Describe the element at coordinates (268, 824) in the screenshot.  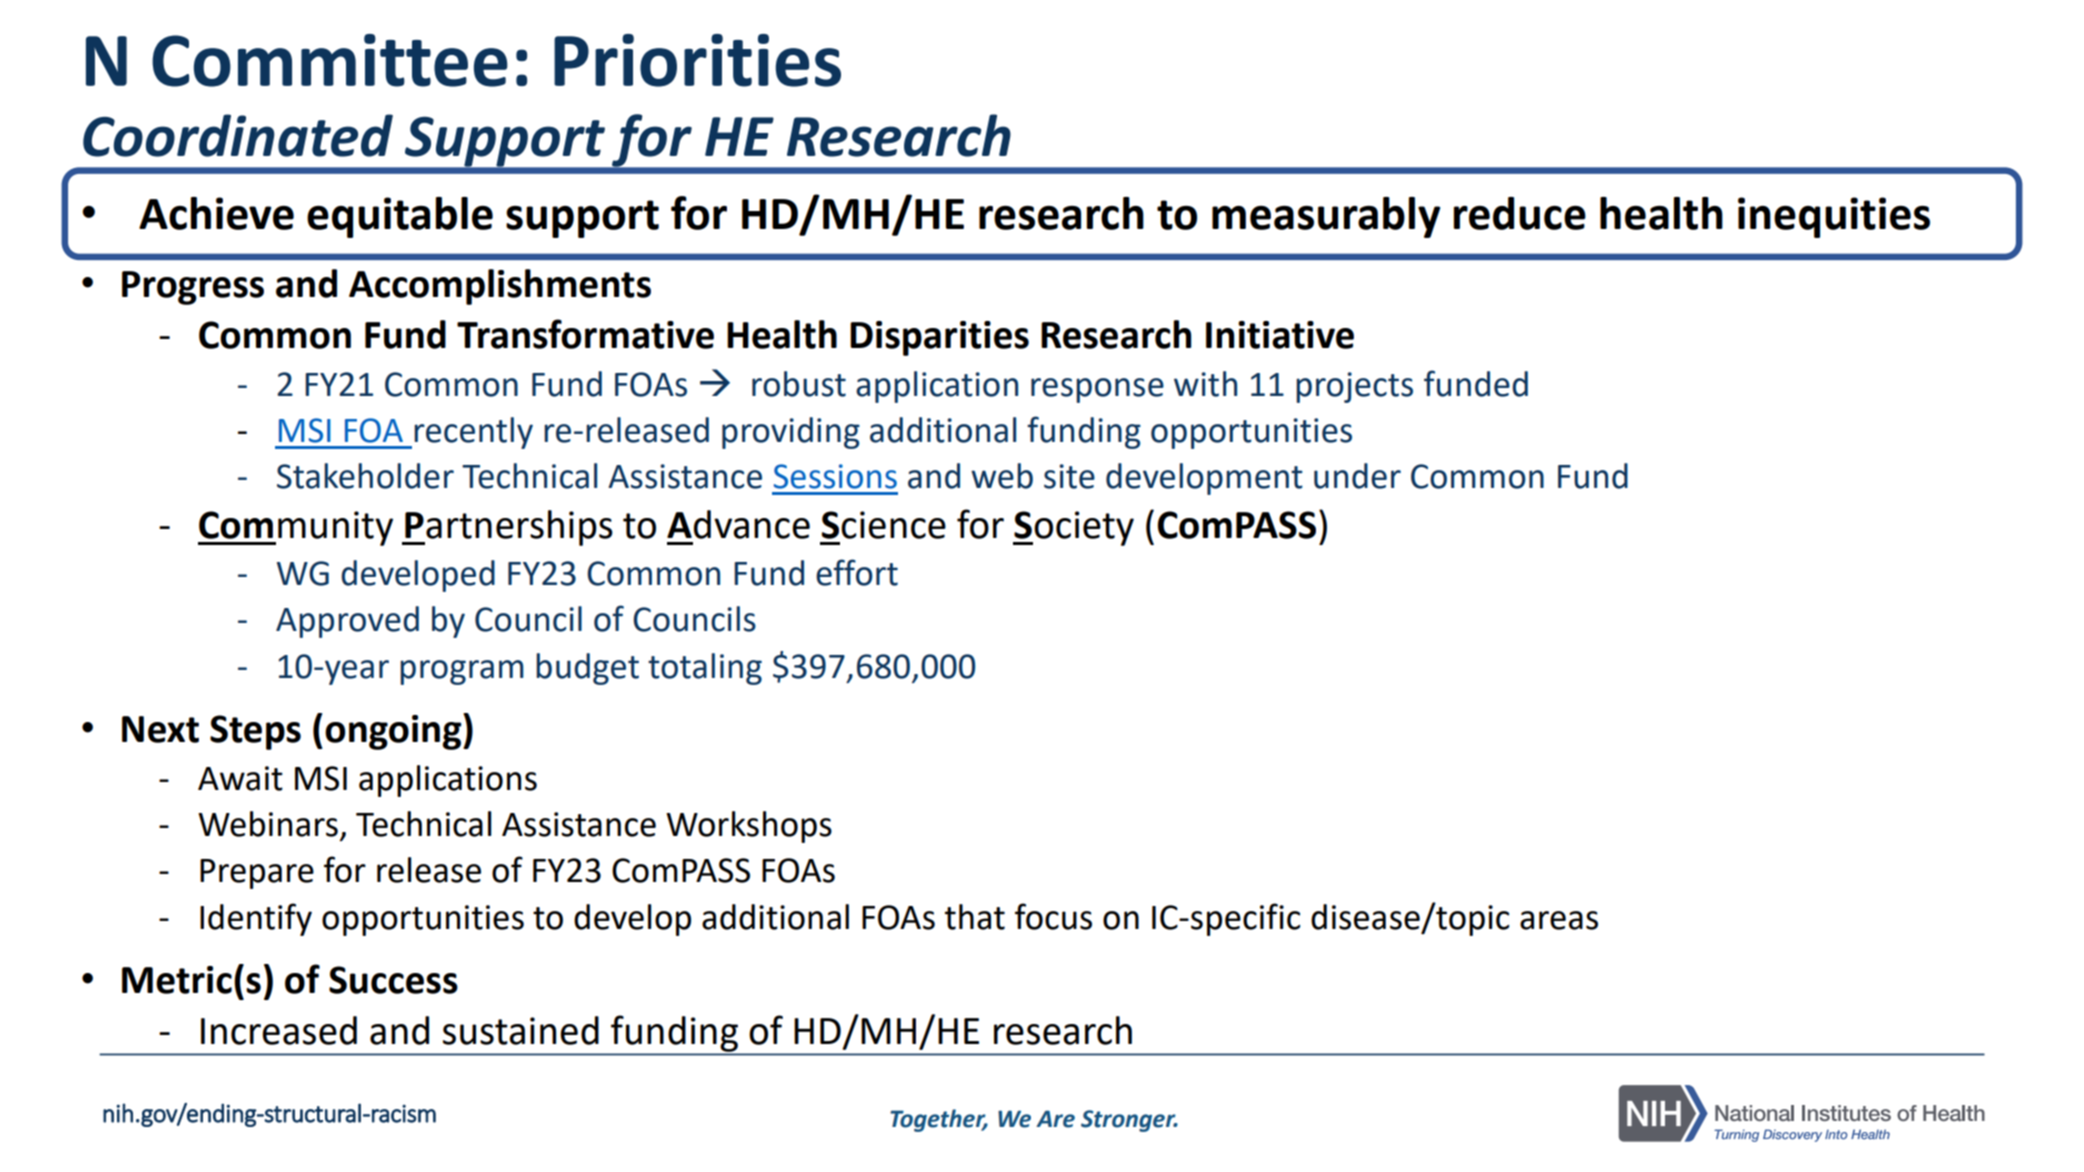
I see `Webinars` at that location.
